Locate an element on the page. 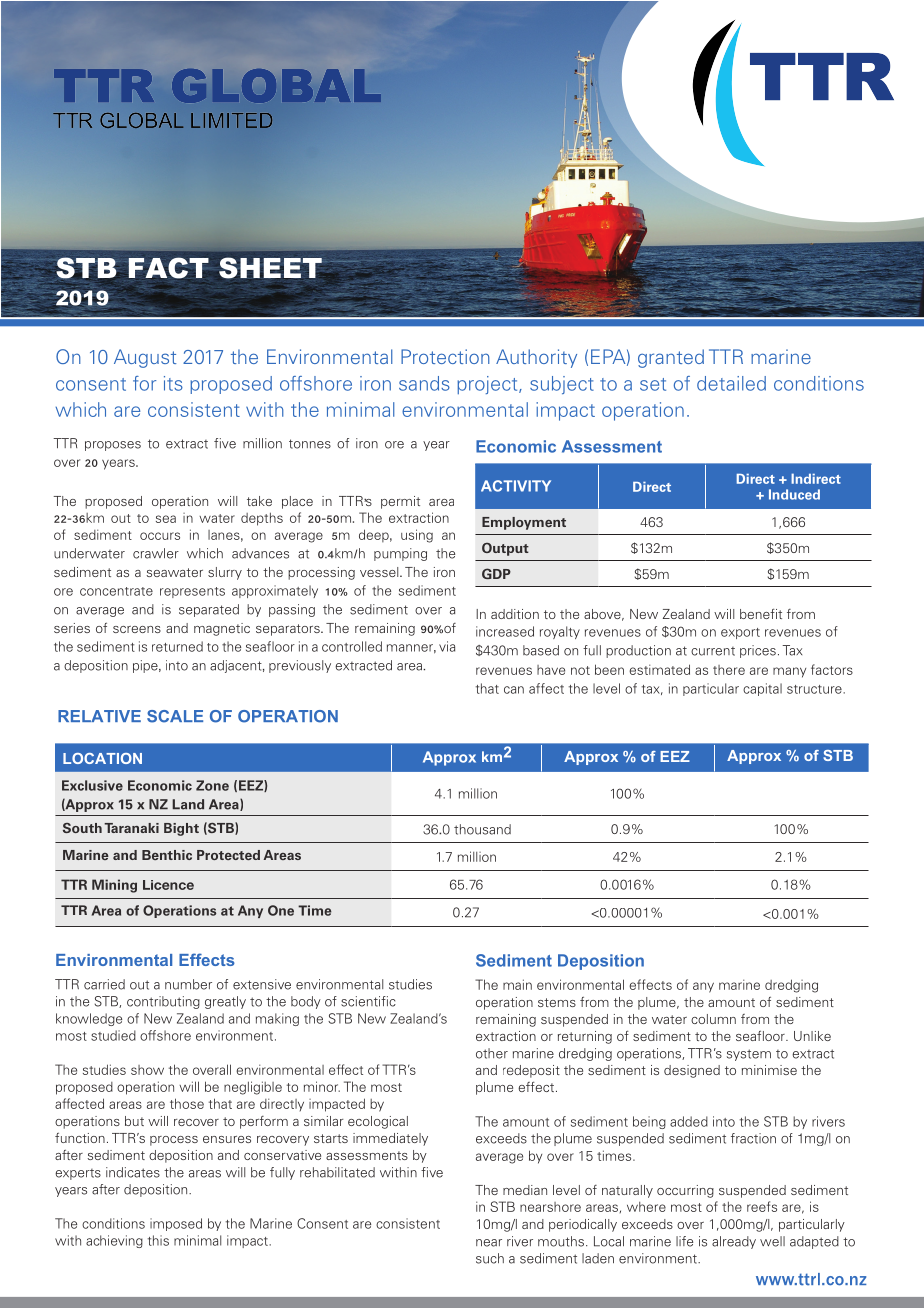 The width and height of the image is (924, 1308). represents is located at coordinates (192, 592).
